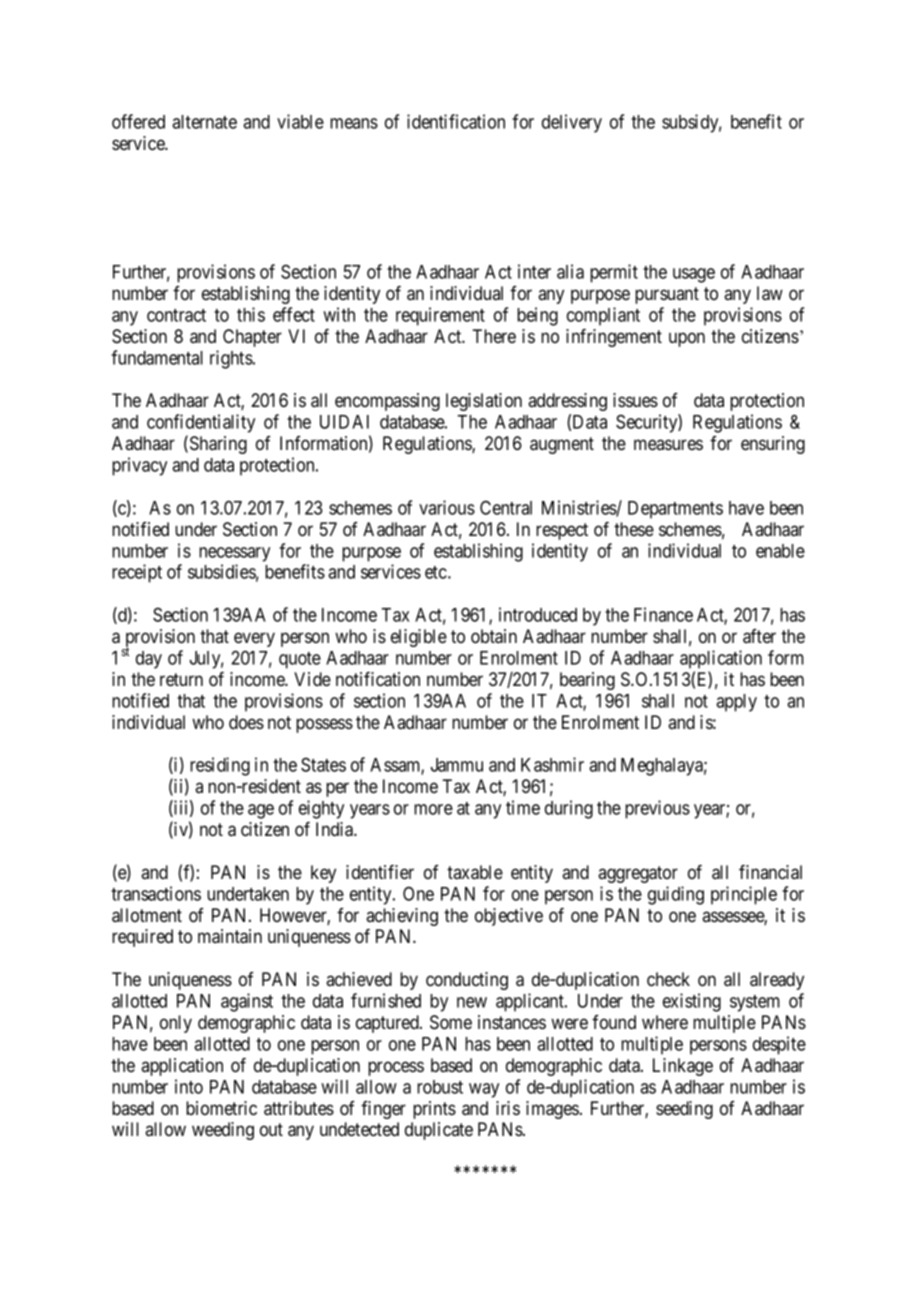 Image resolution: width=924 pixels, height=1308 pixels. What do you see at coordinates (572, 123) in the screenshot?
I see `delivery` at bounding box center [572, 123].
